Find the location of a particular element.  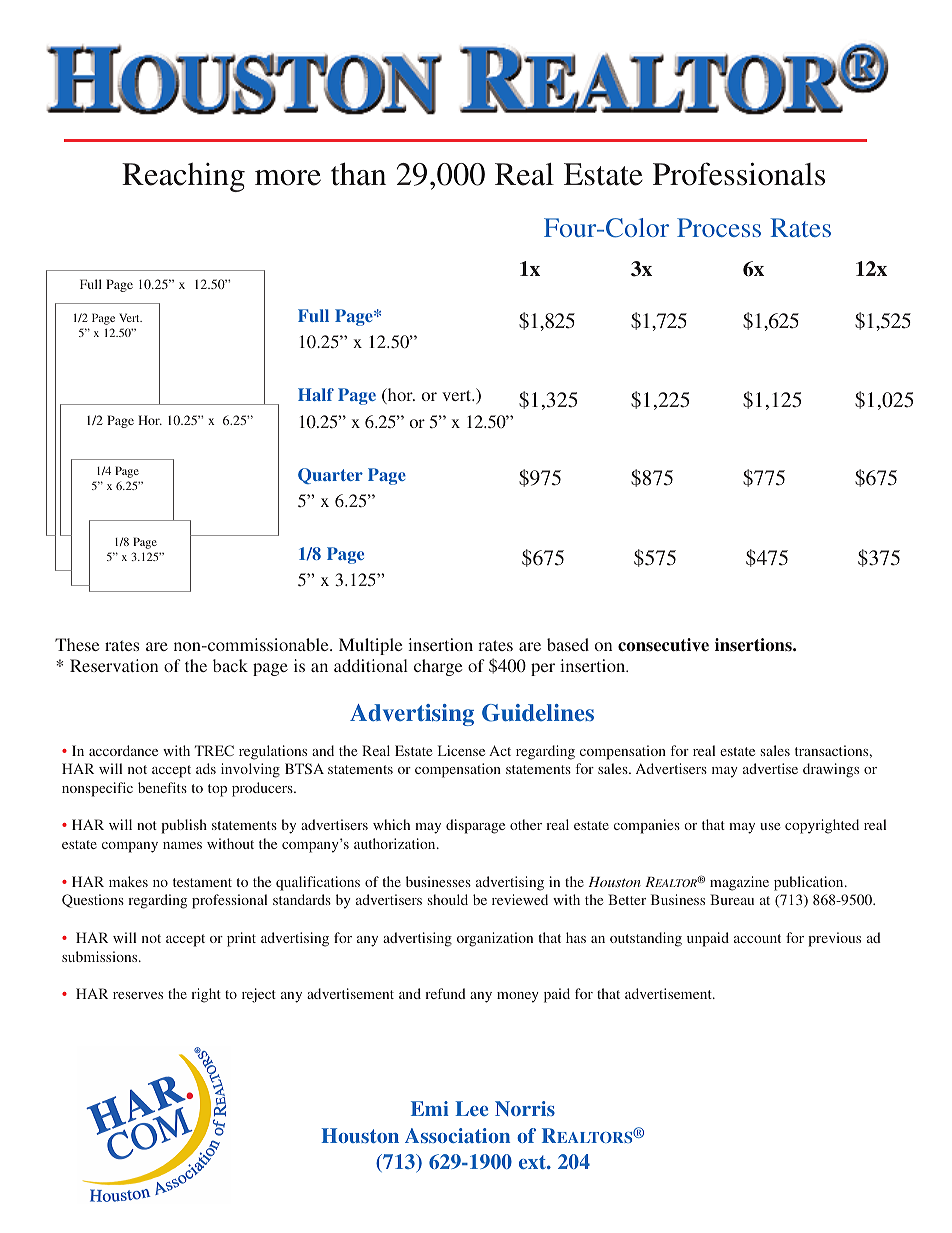

Norris is located at coordinates (525, 1108).
